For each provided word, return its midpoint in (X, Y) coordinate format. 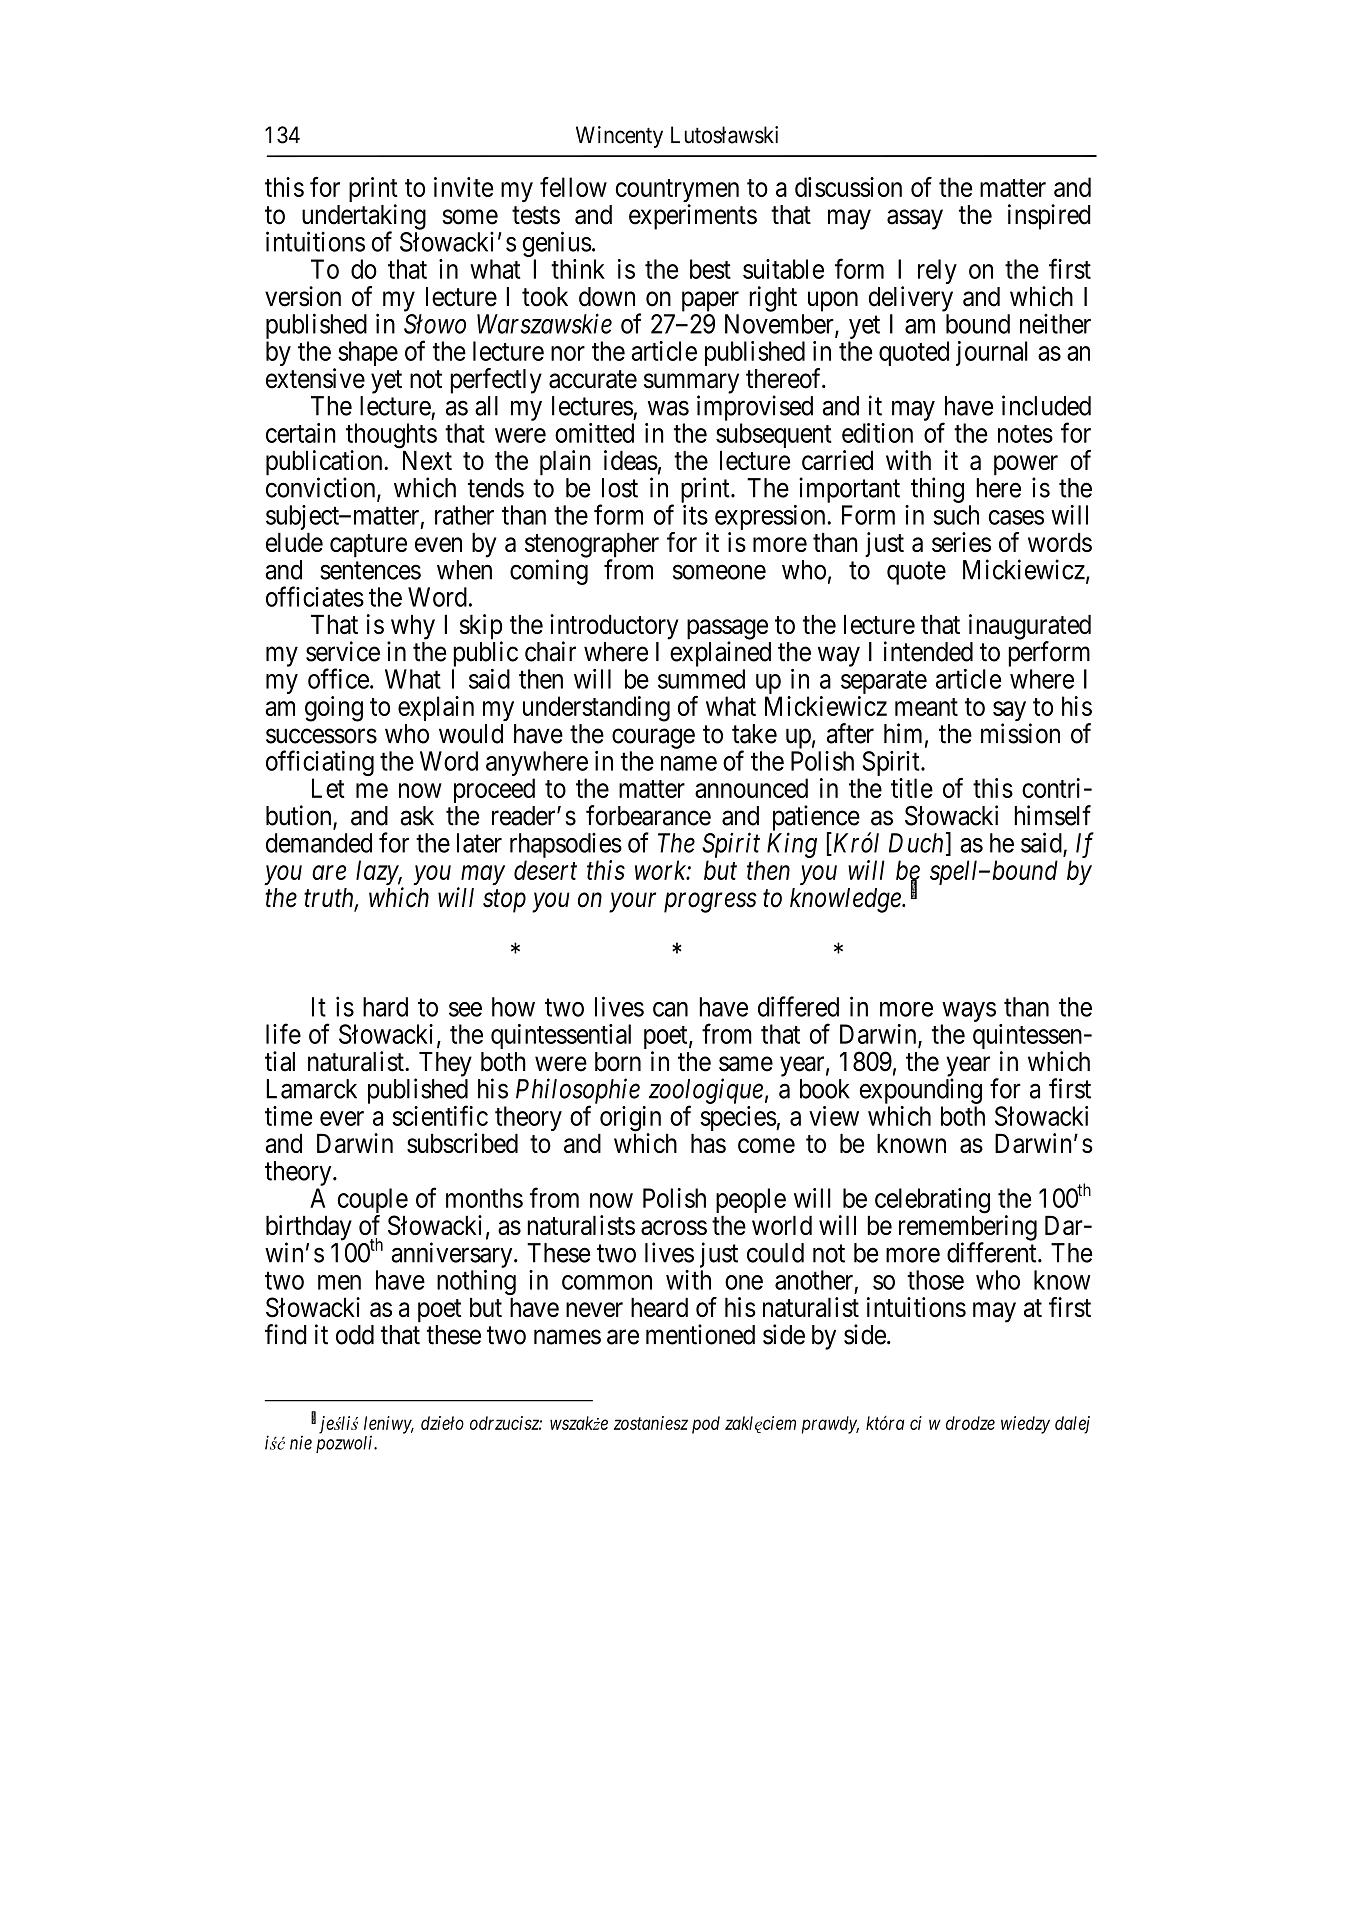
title (912, 788)
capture (368, 546)
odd (355, 1335)
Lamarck (311, 1089)
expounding (921, 1091)
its (695, 515)
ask (417, 816)
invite (463, 187)
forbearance (648, 815)
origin (630, 1120)
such (956, 515)
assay (915, 219)
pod (706, 1425)
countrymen (677, 192)
